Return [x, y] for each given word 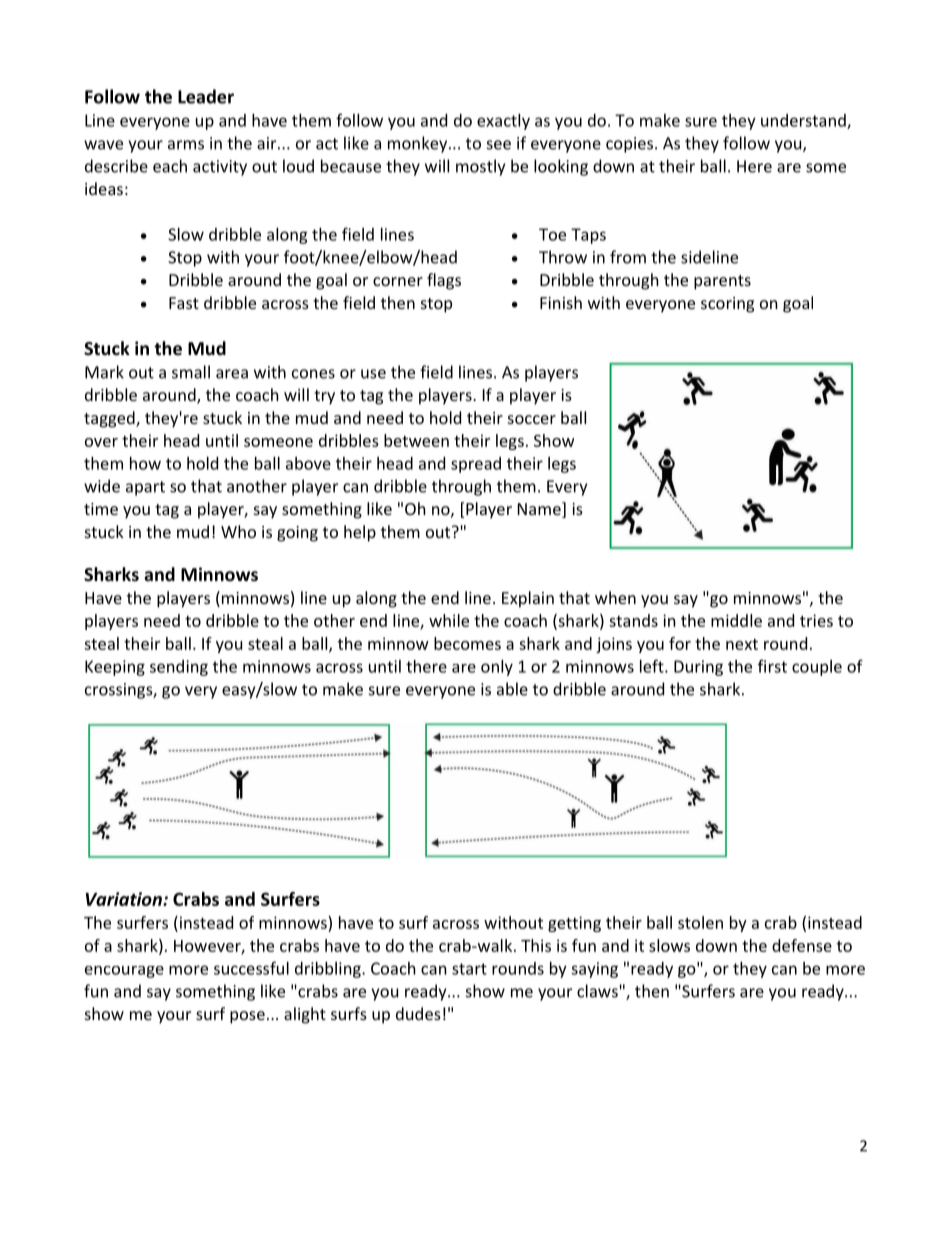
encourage [124, 972]
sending [179, 668]
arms [186, 145]
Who [238, 531]
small [191, 372]
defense [802, 945]
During [698, 668]
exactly [503, 122]
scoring [727, 305]
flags [444, 281]
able [512, 689]
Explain [528, 599]
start [469, 969]
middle [736, 620]
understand [804, 121]
